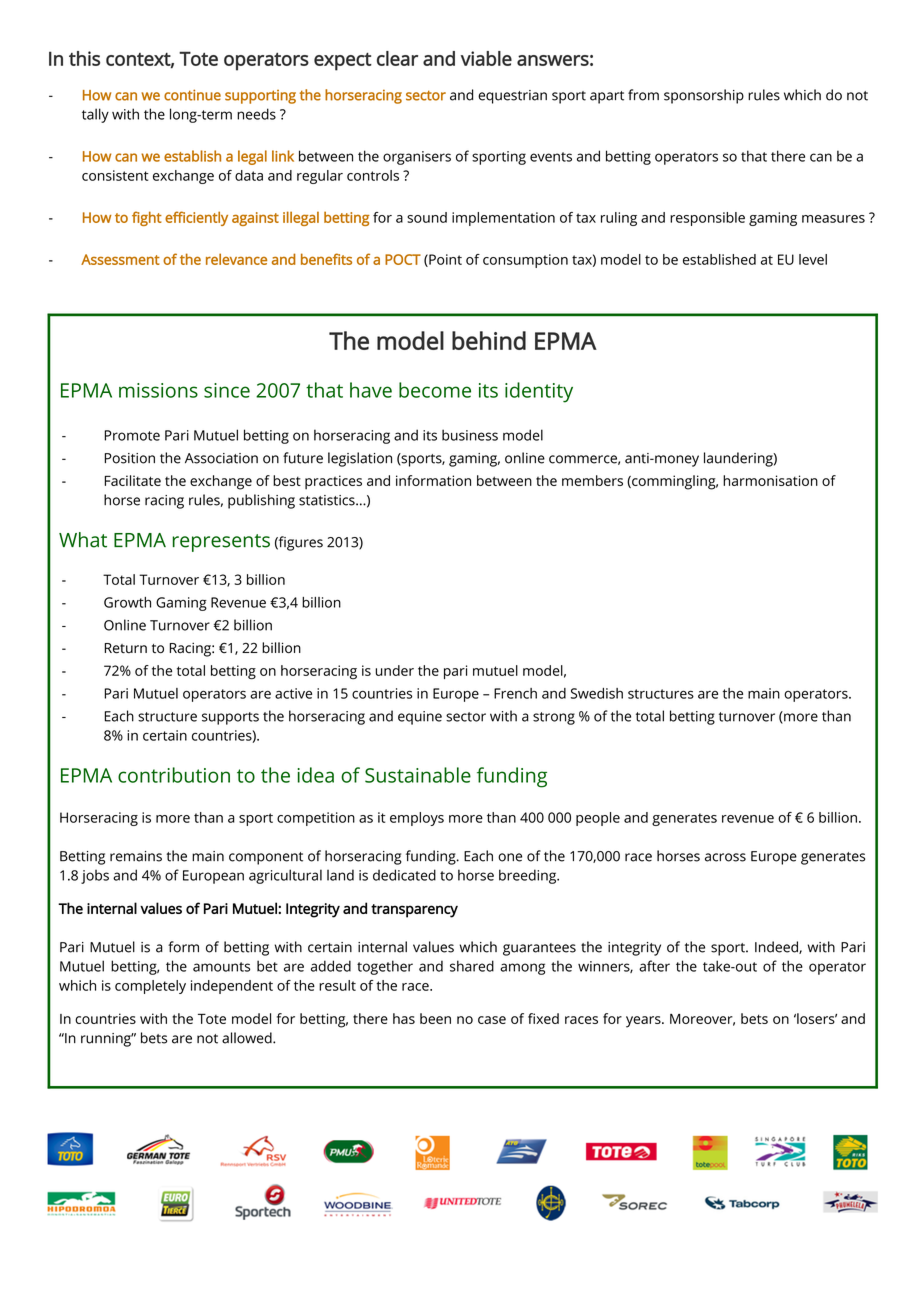 This image has height=1308, width=924. Describe the element at coordinates (130, 458) in the image. I see `Position` at that location.
